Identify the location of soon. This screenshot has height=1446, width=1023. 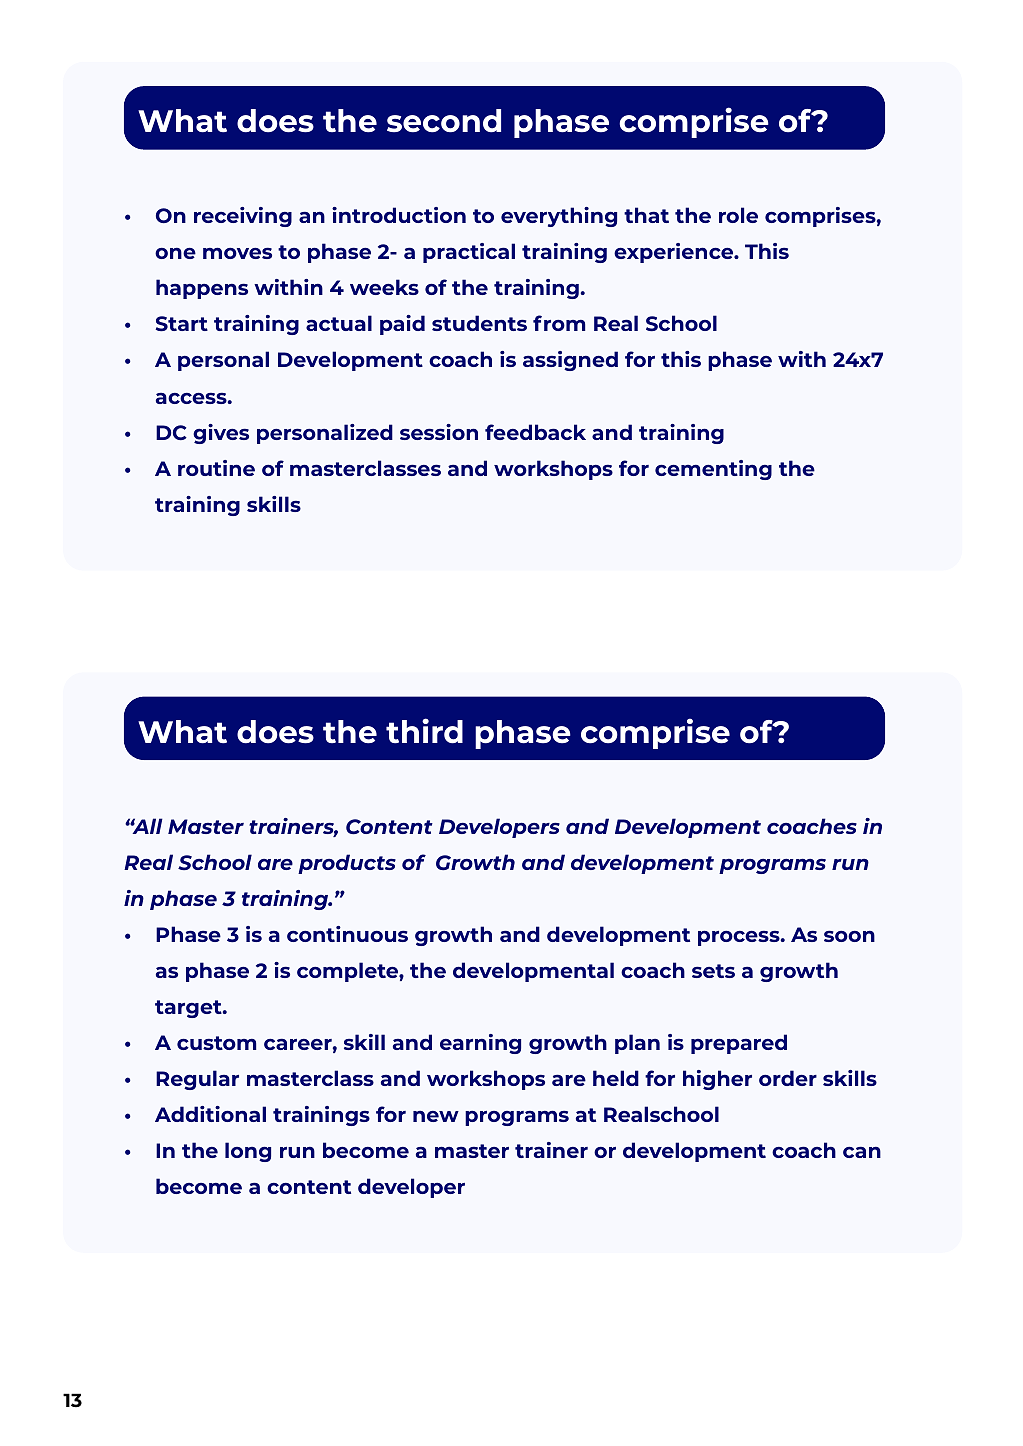
(849, 936).
